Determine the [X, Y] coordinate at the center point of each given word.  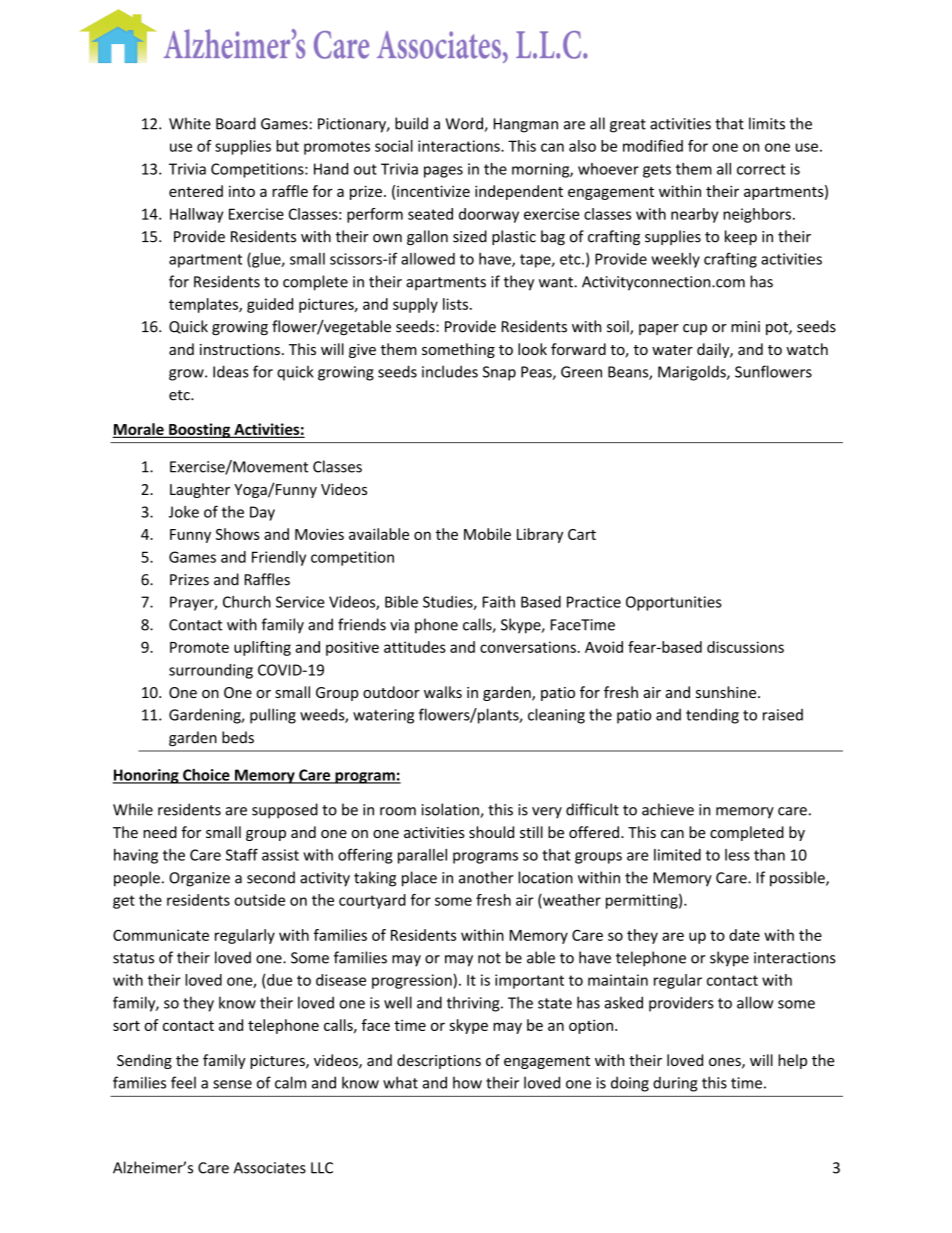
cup [695, 329]
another [486, 877]
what [400, 1082]
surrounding [211, 671]
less [737, 855]
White [190, 123]
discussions [745, 647]
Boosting [200, 430]
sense [232, 1084]
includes [450, 371]
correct [761, 169]
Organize [199, 879]
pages [443, 172]
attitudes [415, 647]
